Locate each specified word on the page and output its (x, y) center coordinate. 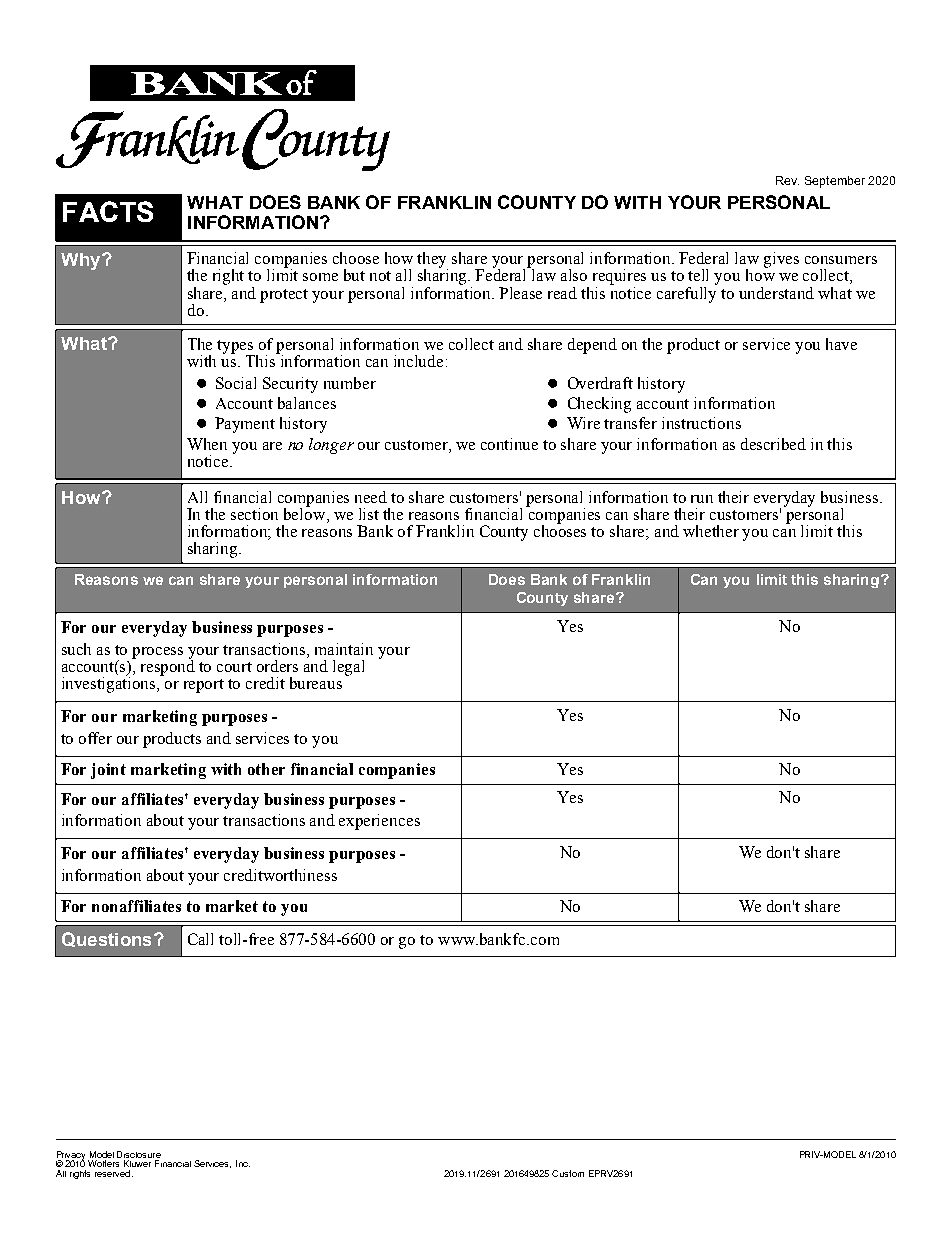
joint (108, 771)
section (254, 514)
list (369, 514)
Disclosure (139, 1154)
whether (711, 531)
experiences (379, 822)
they (432, 261)
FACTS (108, 211)
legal (348, 668)
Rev (787, 180)
